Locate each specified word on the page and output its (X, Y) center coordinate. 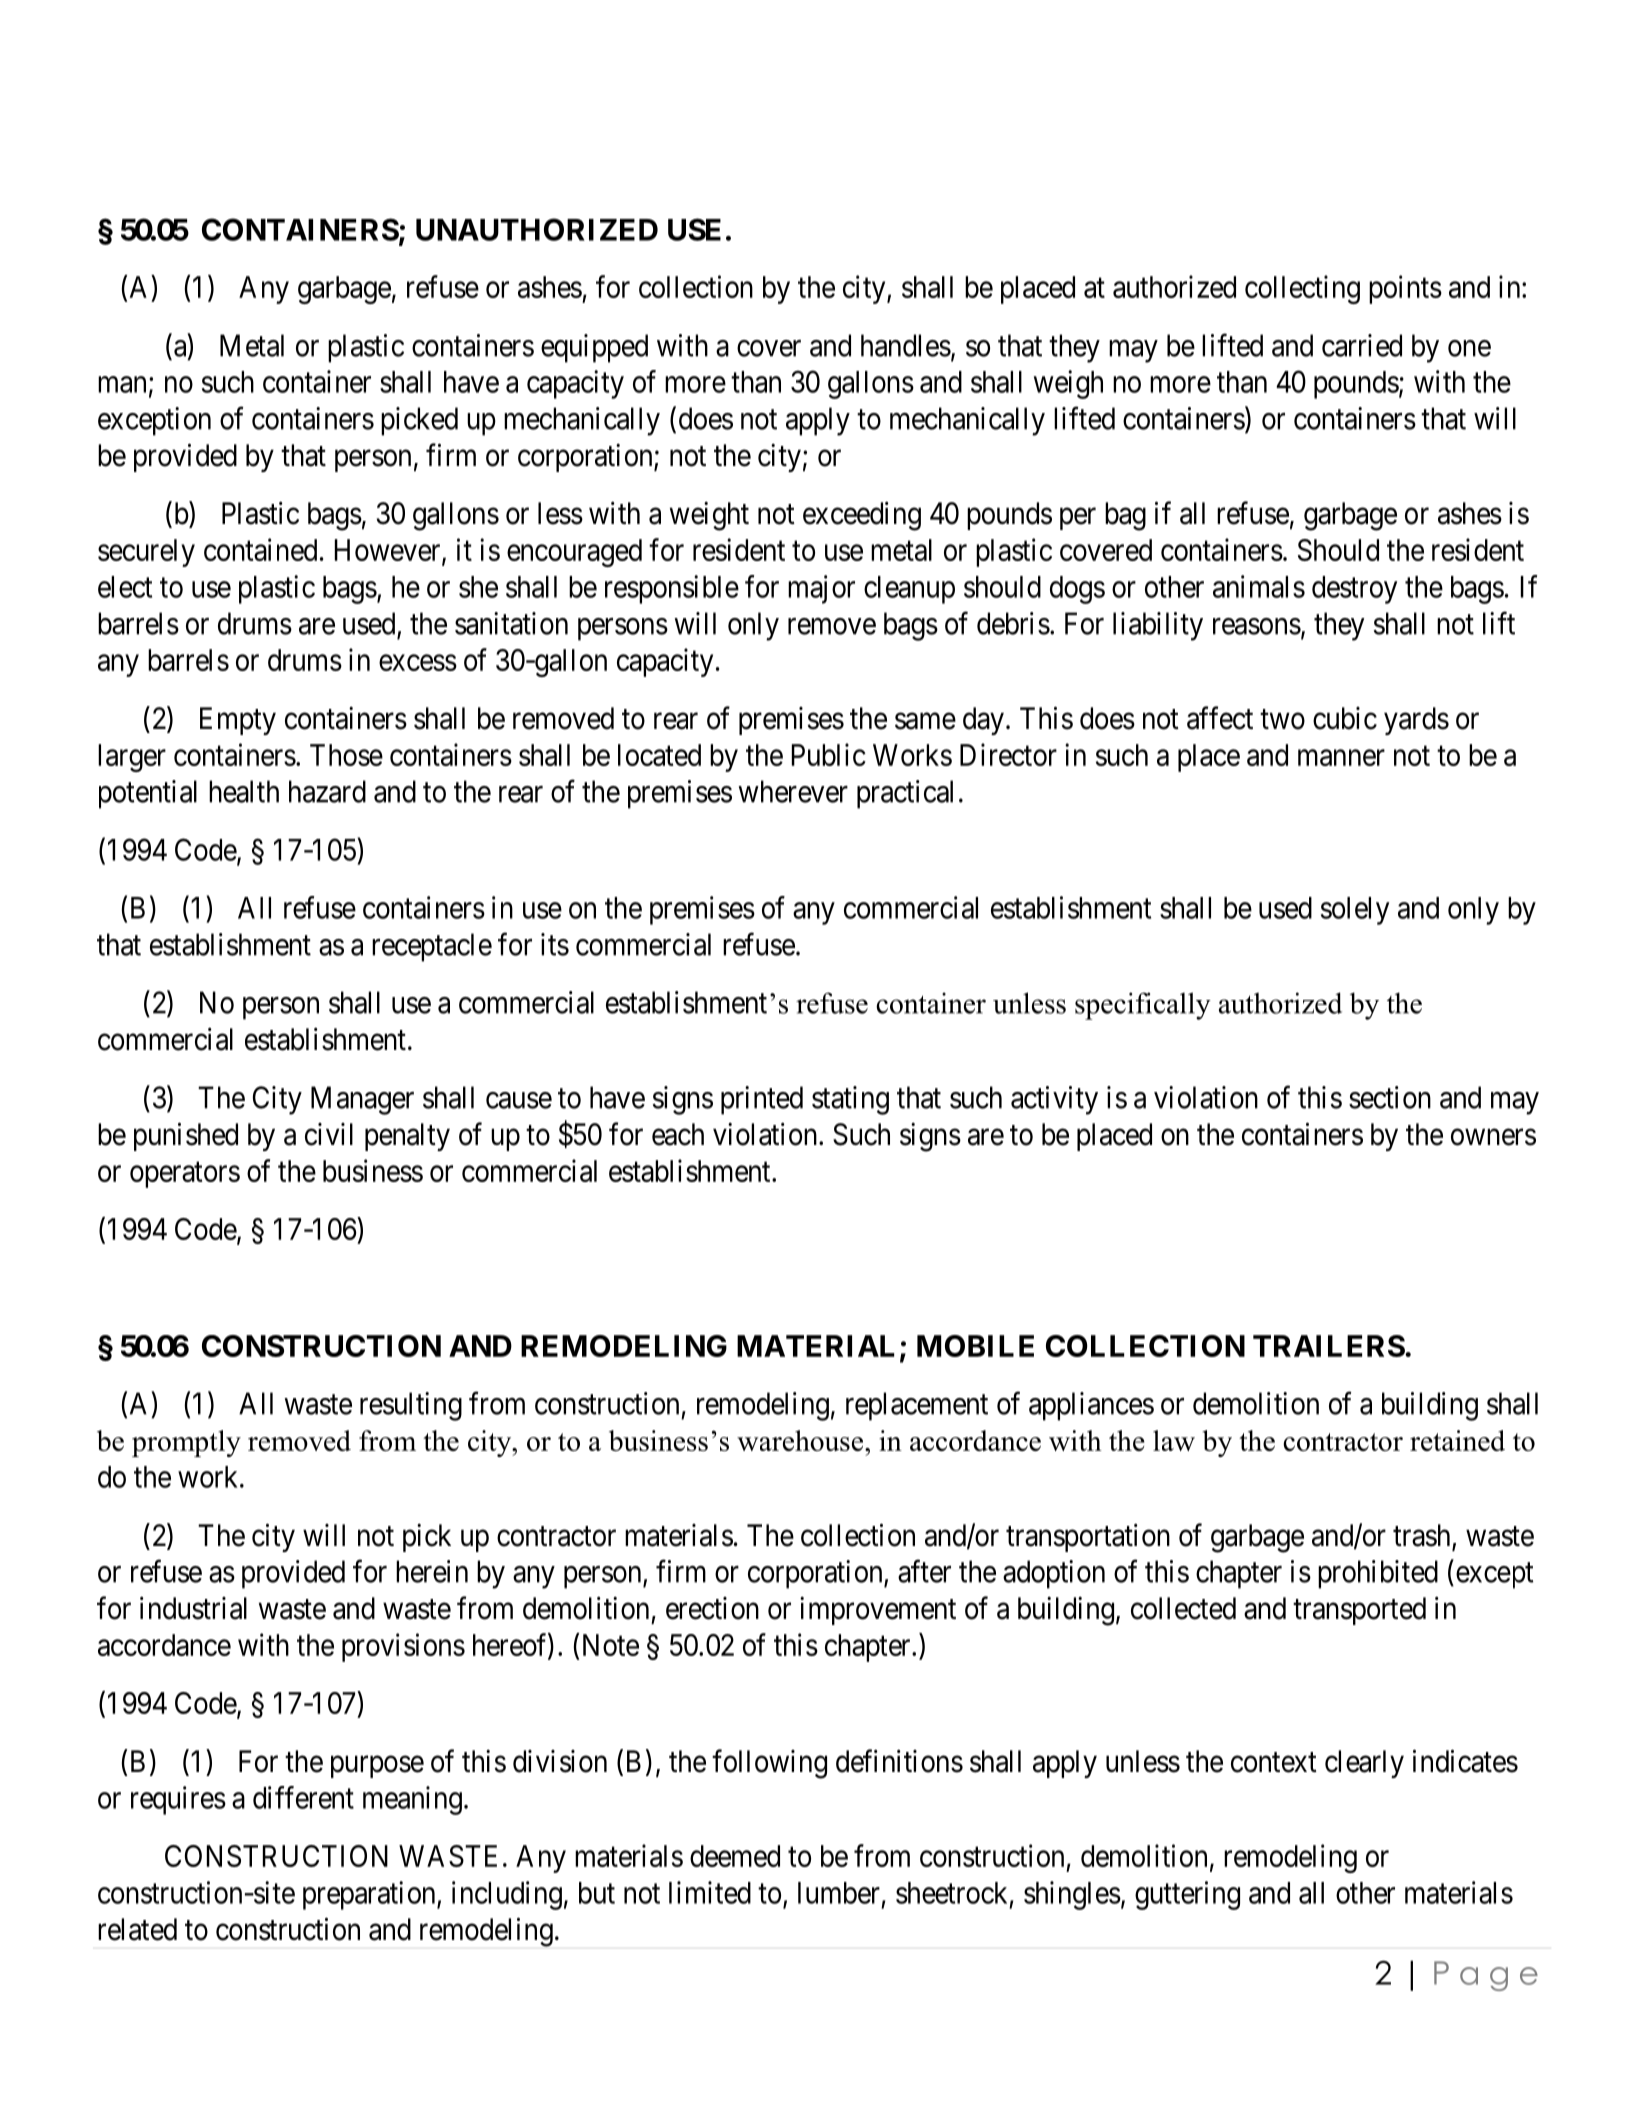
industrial (193, 1608)
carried (1362, 345)
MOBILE (975, 1346)
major (821, 589)
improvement (878, 1610)
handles (906, 345)
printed (762, 1100)
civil (329, 1134)
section (1390, 1097)
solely (1355, 911)
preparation (370, 1895)
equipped (594, 348)
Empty (238, 721)
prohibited (1378, 1574)
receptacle (432, 947)
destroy (1354, 590)
